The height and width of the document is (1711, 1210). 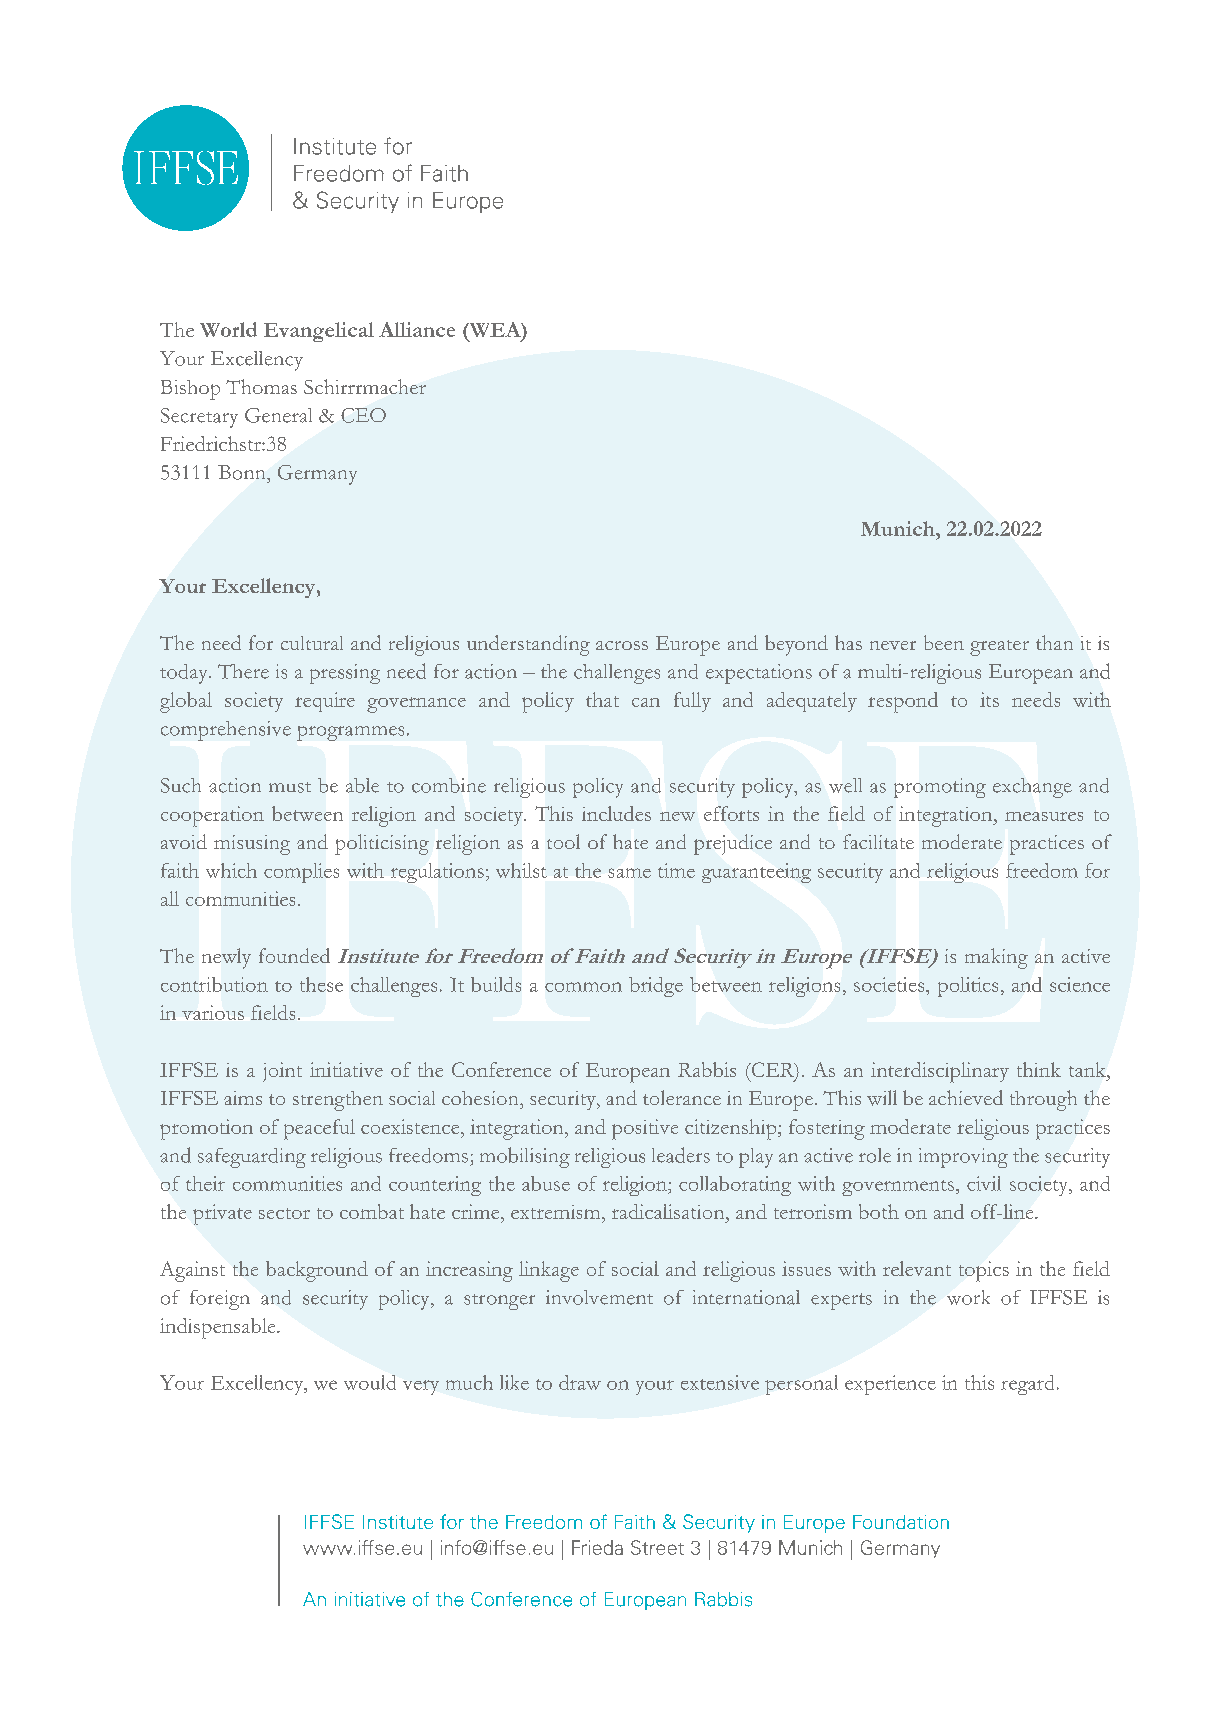 I want to click on been, so click(x=944, y=642).
